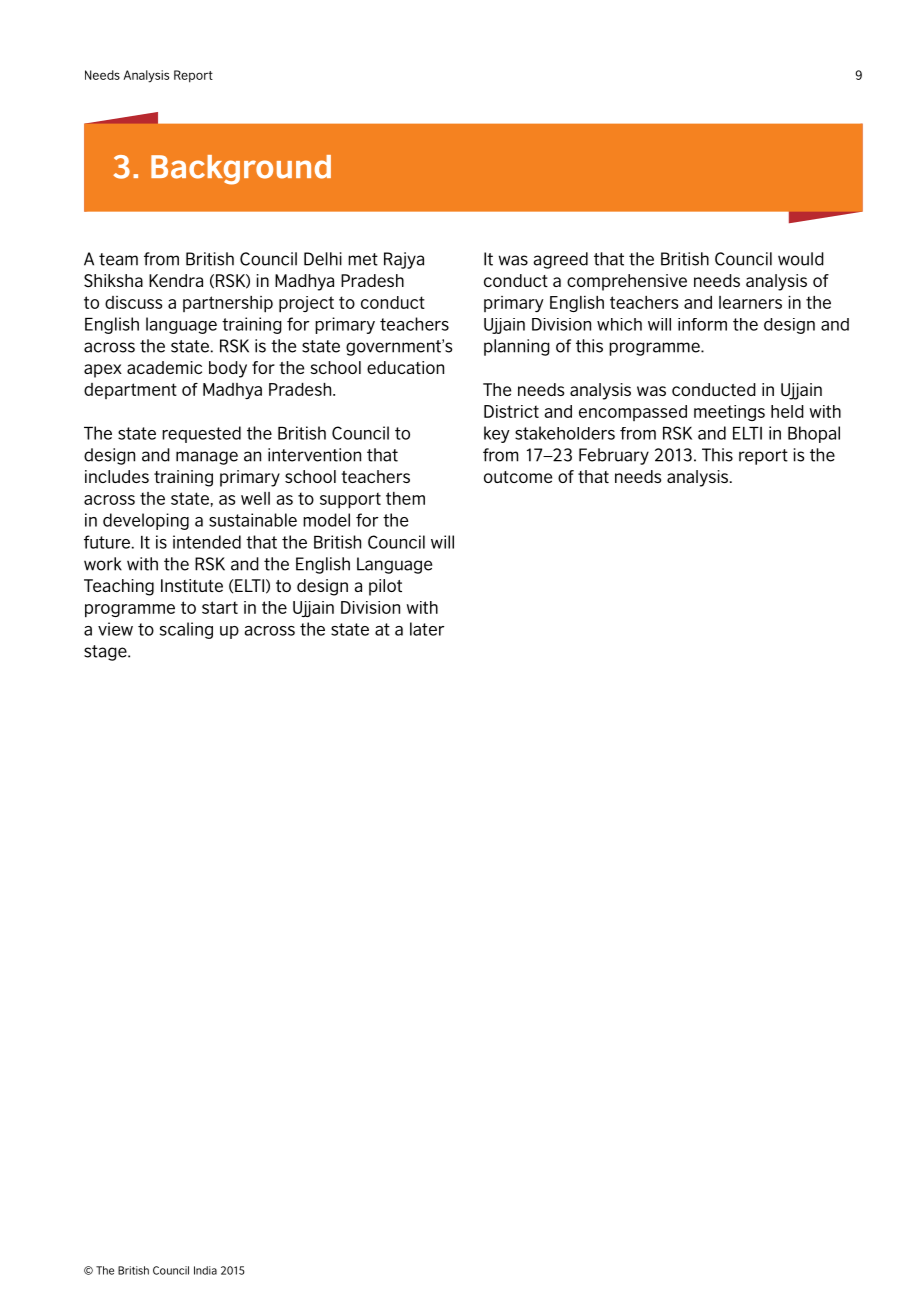 Image resolution: width=924 pixels, height=1308 pixels. What do you see at coordinates (404, 260) in the screenshot?
I see `Rajya` at bounding box center [404, 260].
